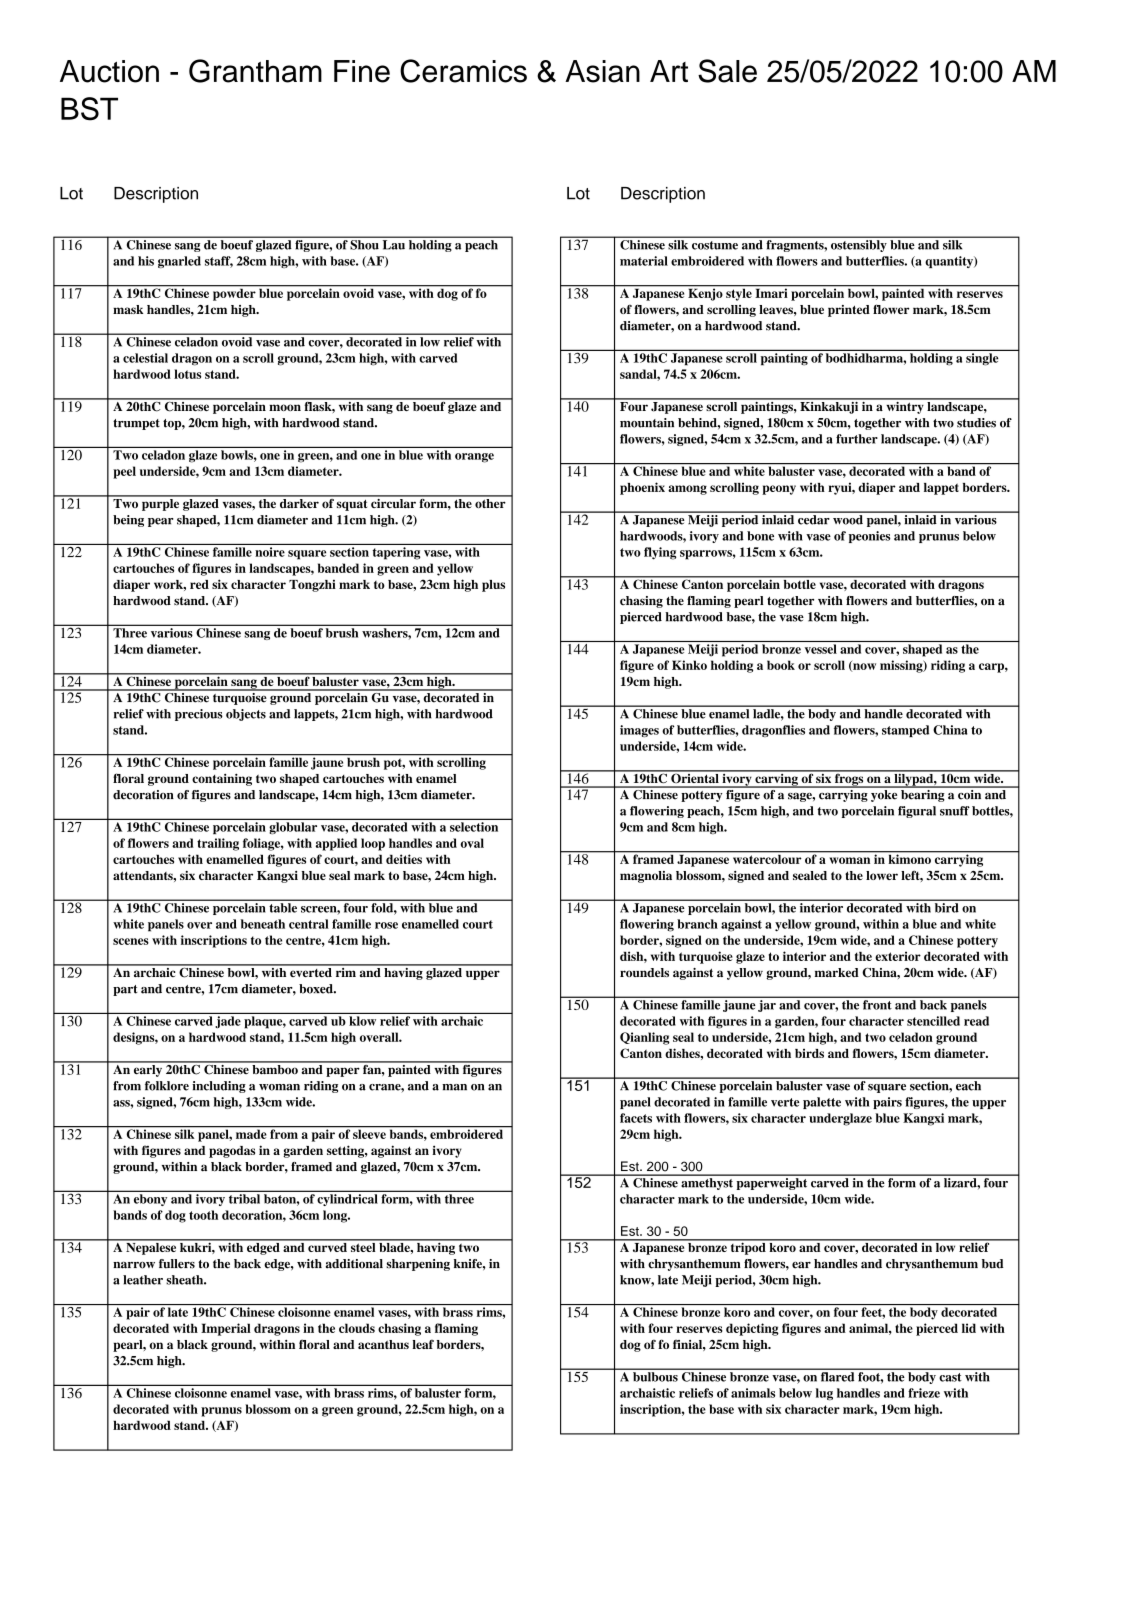 This screenshot has height=1601, width=1132. I want to click on front, so click(877, 1005).
